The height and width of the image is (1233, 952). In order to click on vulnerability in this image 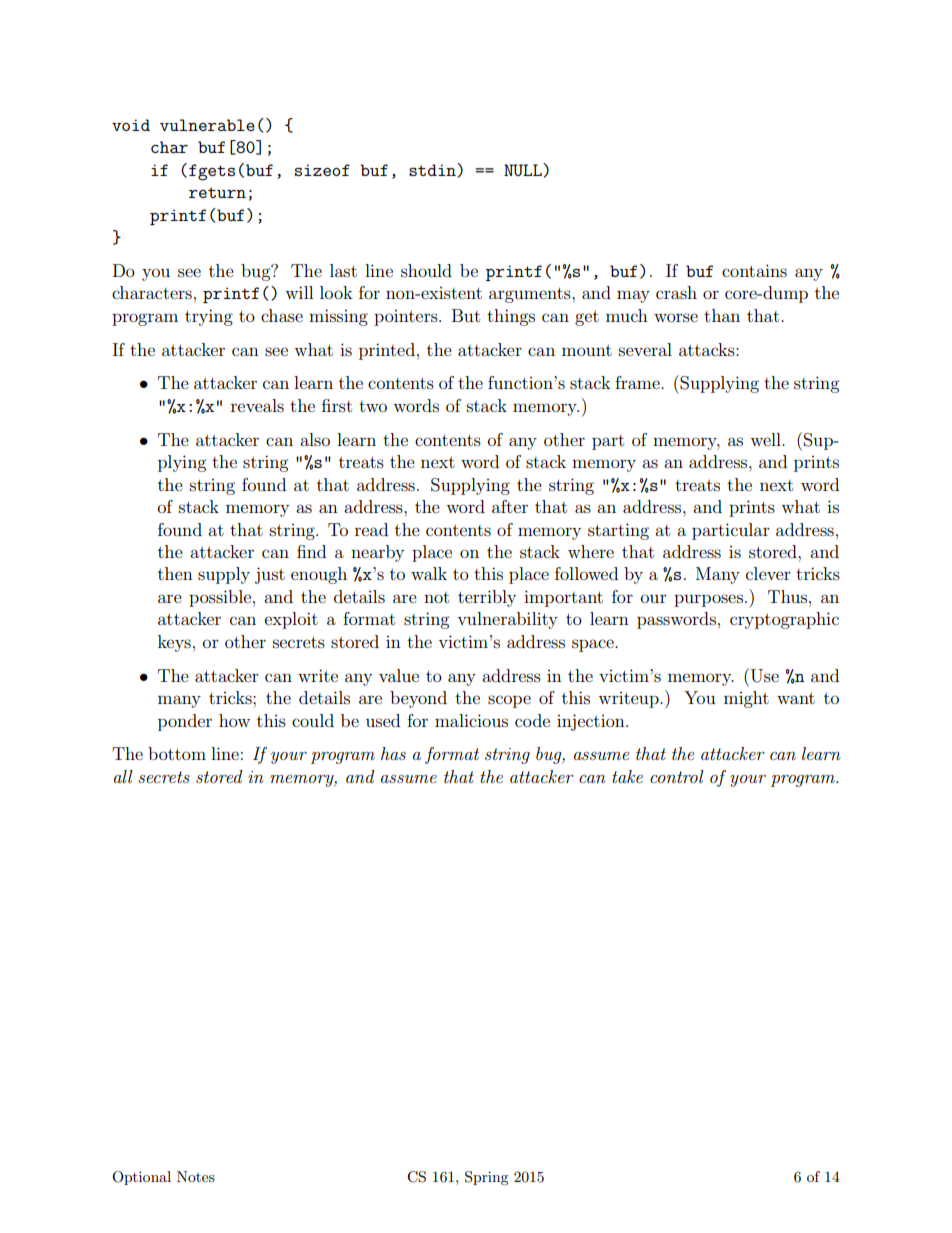, I will do `click(507, 620)`.
